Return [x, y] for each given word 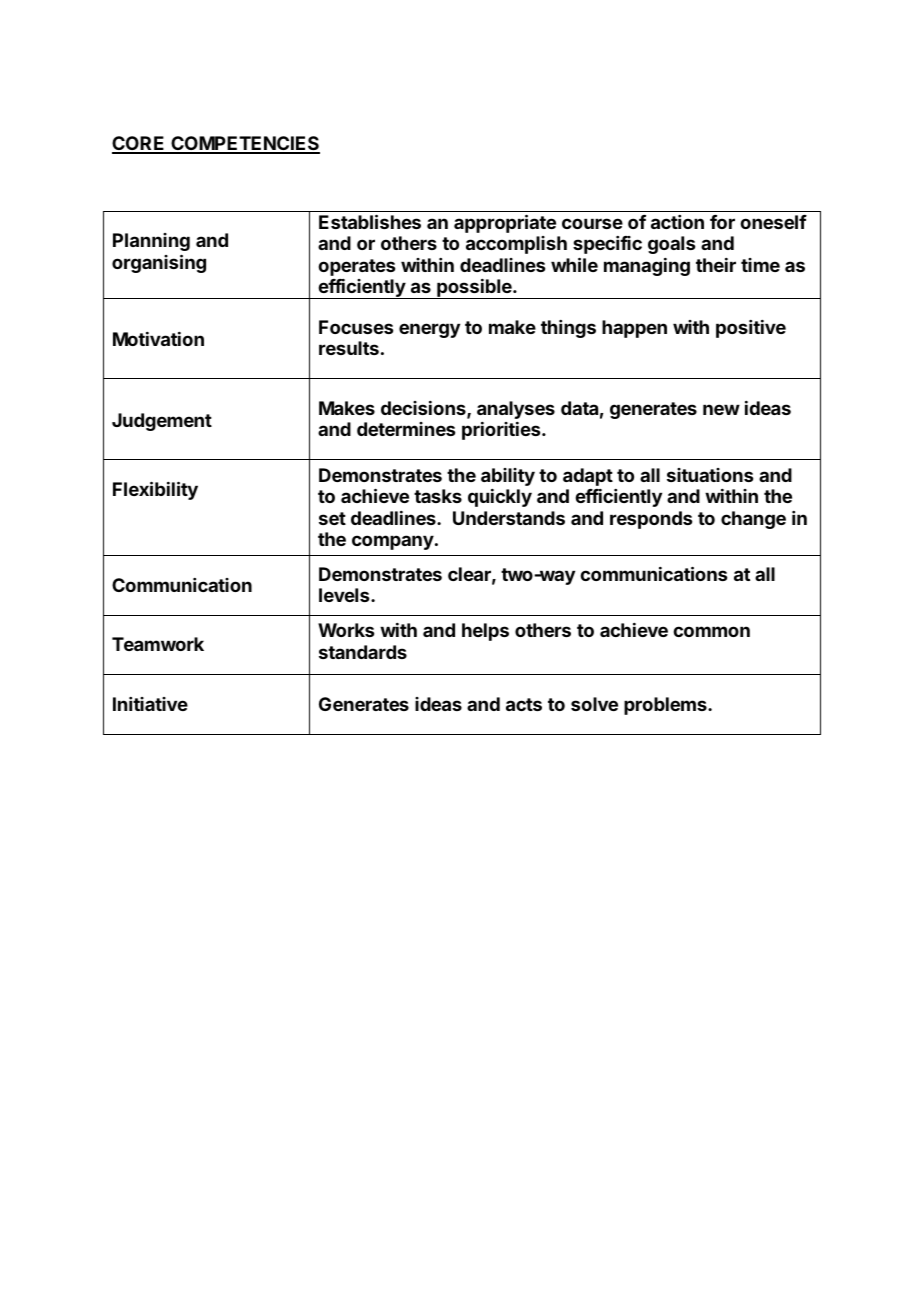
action [677, 222]
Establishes [370, 221]
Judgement [162, 422]
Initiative [150, 704]
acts [524, 704]
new [721, 409]
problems [666, 706]
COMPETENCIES [244, 144]
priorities [502, 431]
